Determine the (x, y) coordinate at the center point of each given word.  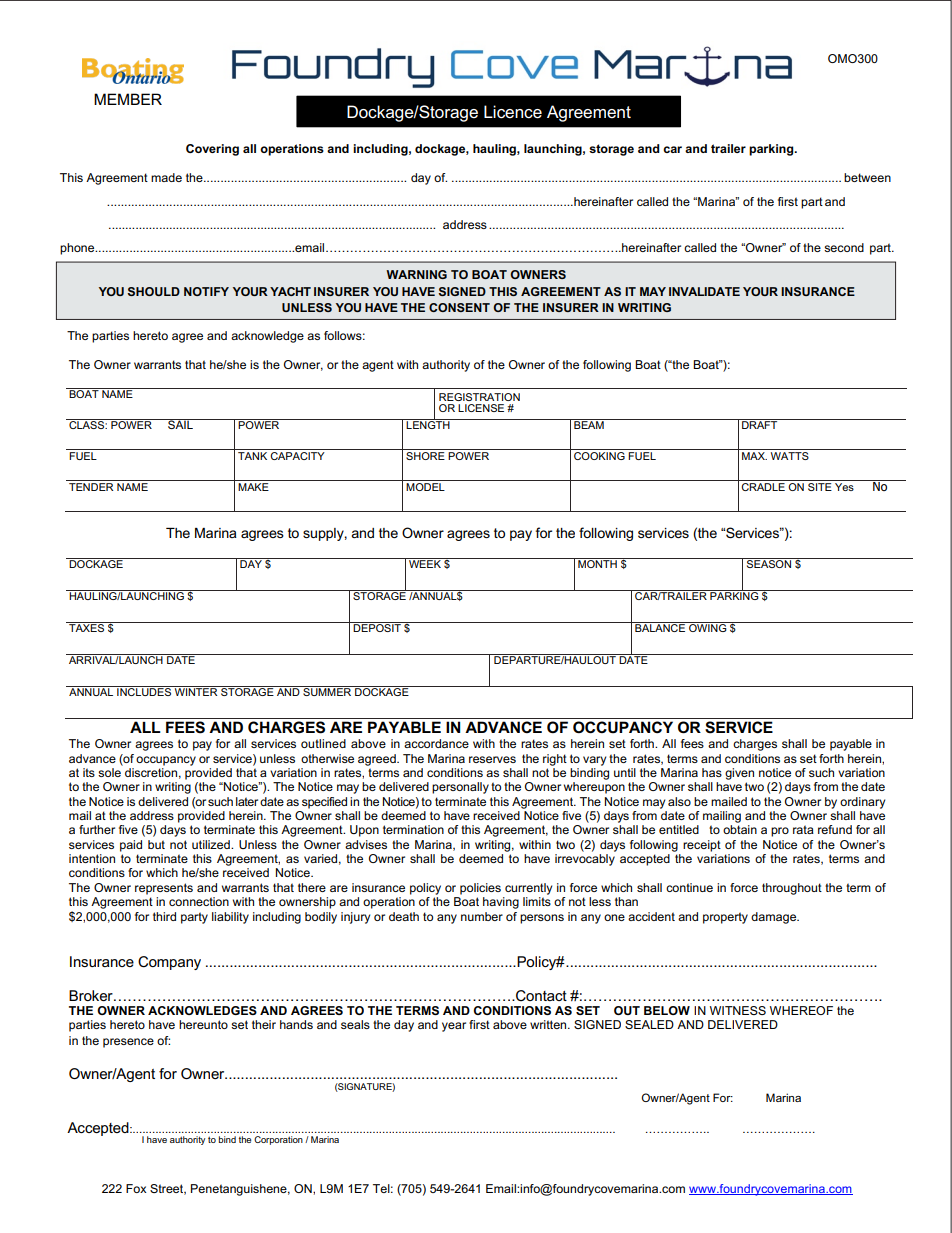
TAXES (87, 627)
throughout (792, 889)
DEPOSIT (377, 627)
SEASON (769, 563)
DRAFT (760, 424)
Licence (513, 112)
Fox (136, 1188)
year (454, 1027)
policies (480, 889)
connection (199, 901)
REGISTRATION (479, 397)
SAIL (180, 424)
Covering (212, 150)
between (867, 177)
